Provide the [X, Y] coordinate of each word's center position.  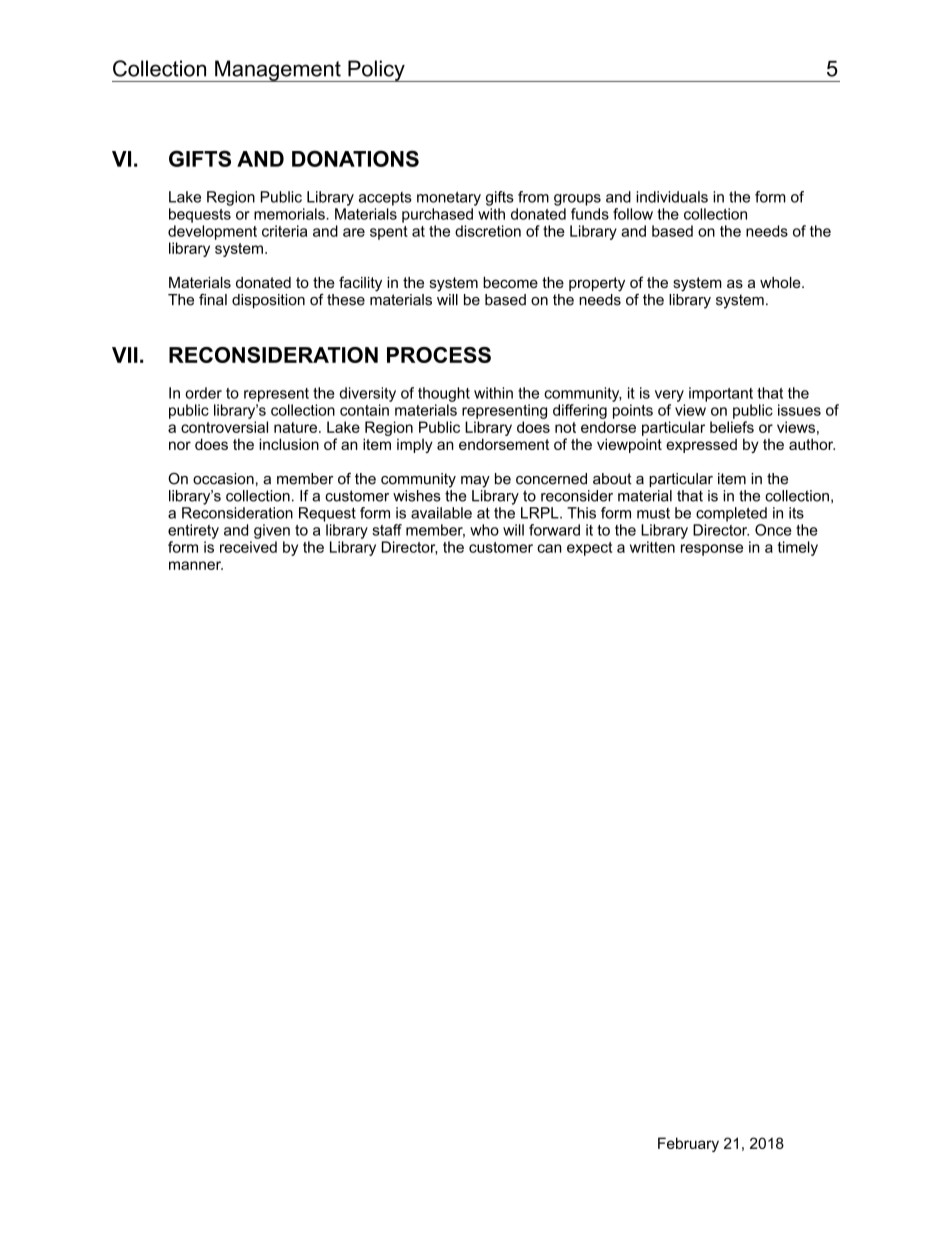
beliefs [732, 427]
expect [589, 549]
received [248, 547]
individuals [672, 197]
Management [278, 71]
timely [798, 548]
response [712, 550]
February [688, 1144]
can [549, 548]
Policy [376, 71]
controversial [224, 427]
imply [415, 445]
